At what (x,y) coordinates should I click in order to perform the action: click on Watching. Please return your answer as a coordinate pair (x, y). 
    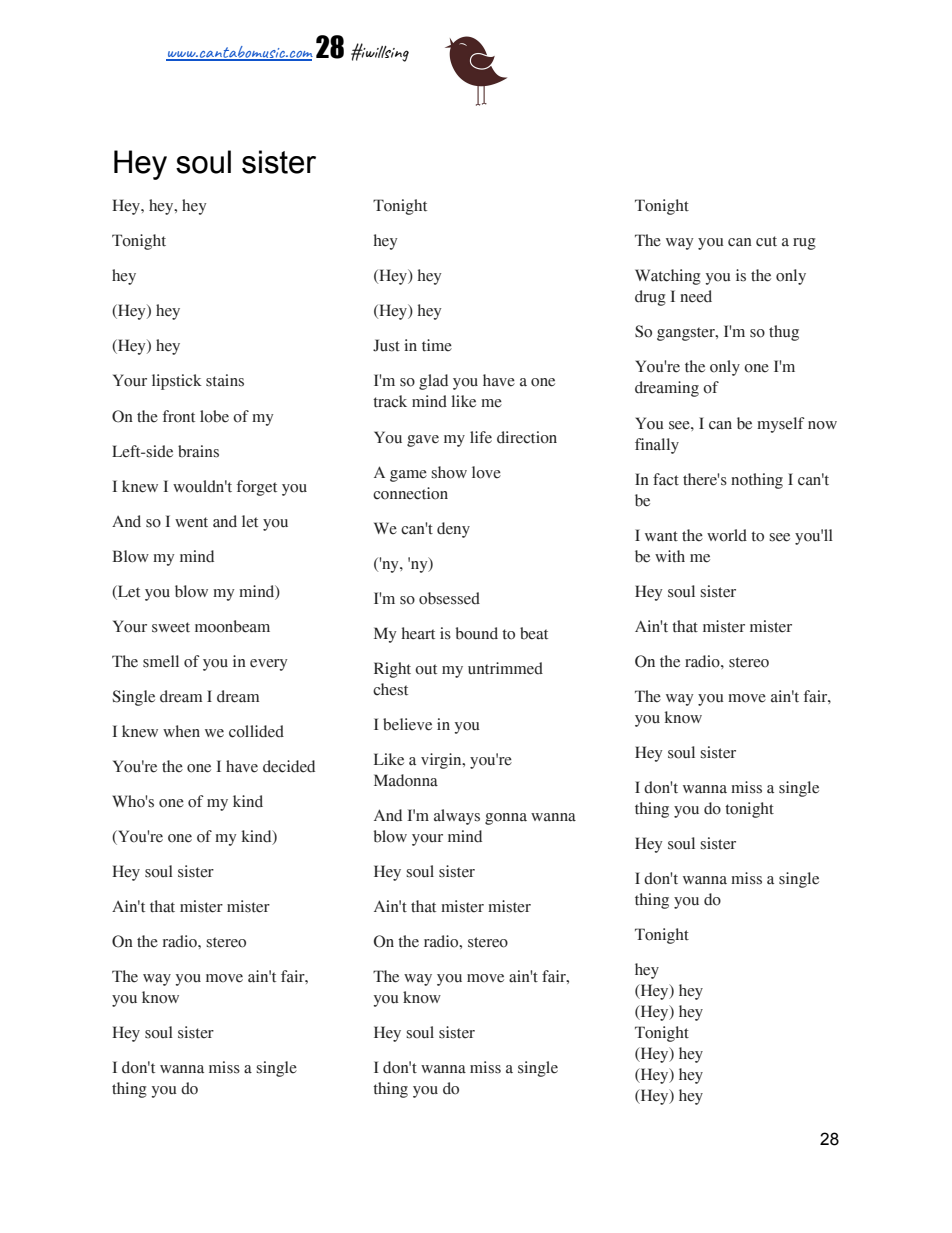
    Looking at the image, I should click on (668, 277).
